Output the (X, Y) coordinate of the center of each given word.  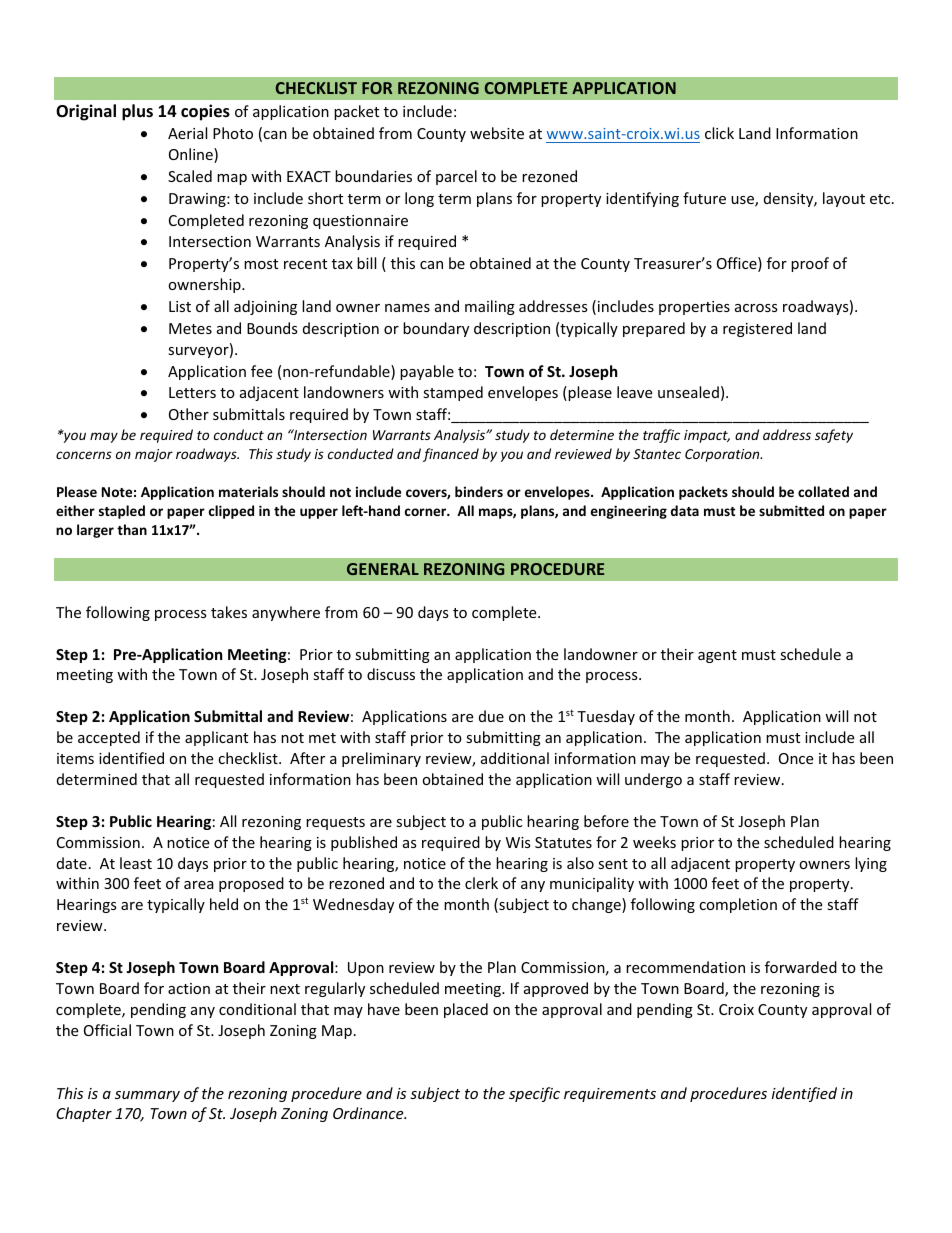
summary (147, 1096)
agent (717, 656)
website (497, 133)
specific (534, 1094)
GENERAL (383, 569)
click (719, 133)
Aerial (187, 133)
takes (229, 612)
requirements (610, 1095)
